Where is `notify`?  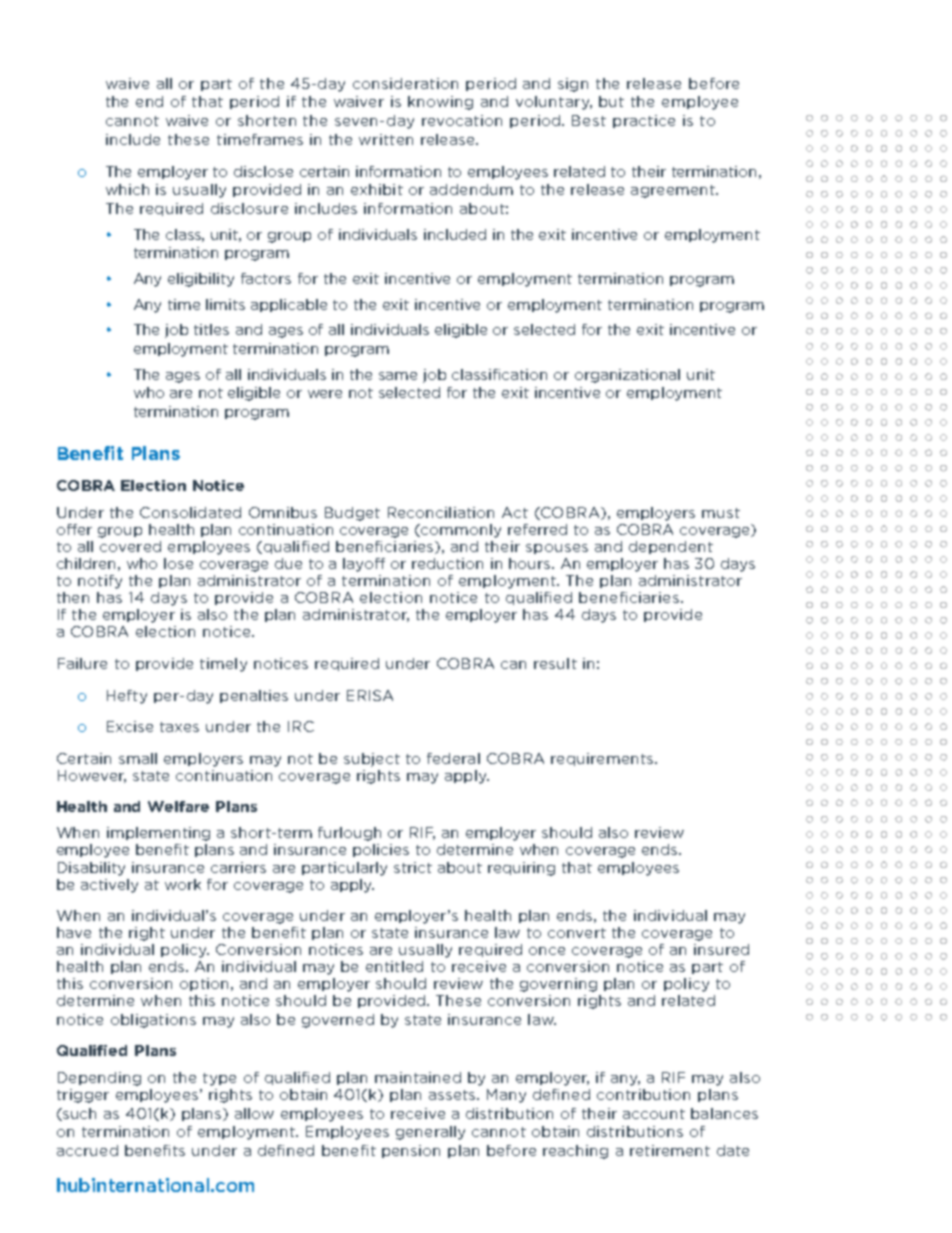 notify is located at coordinates (100, 582).
